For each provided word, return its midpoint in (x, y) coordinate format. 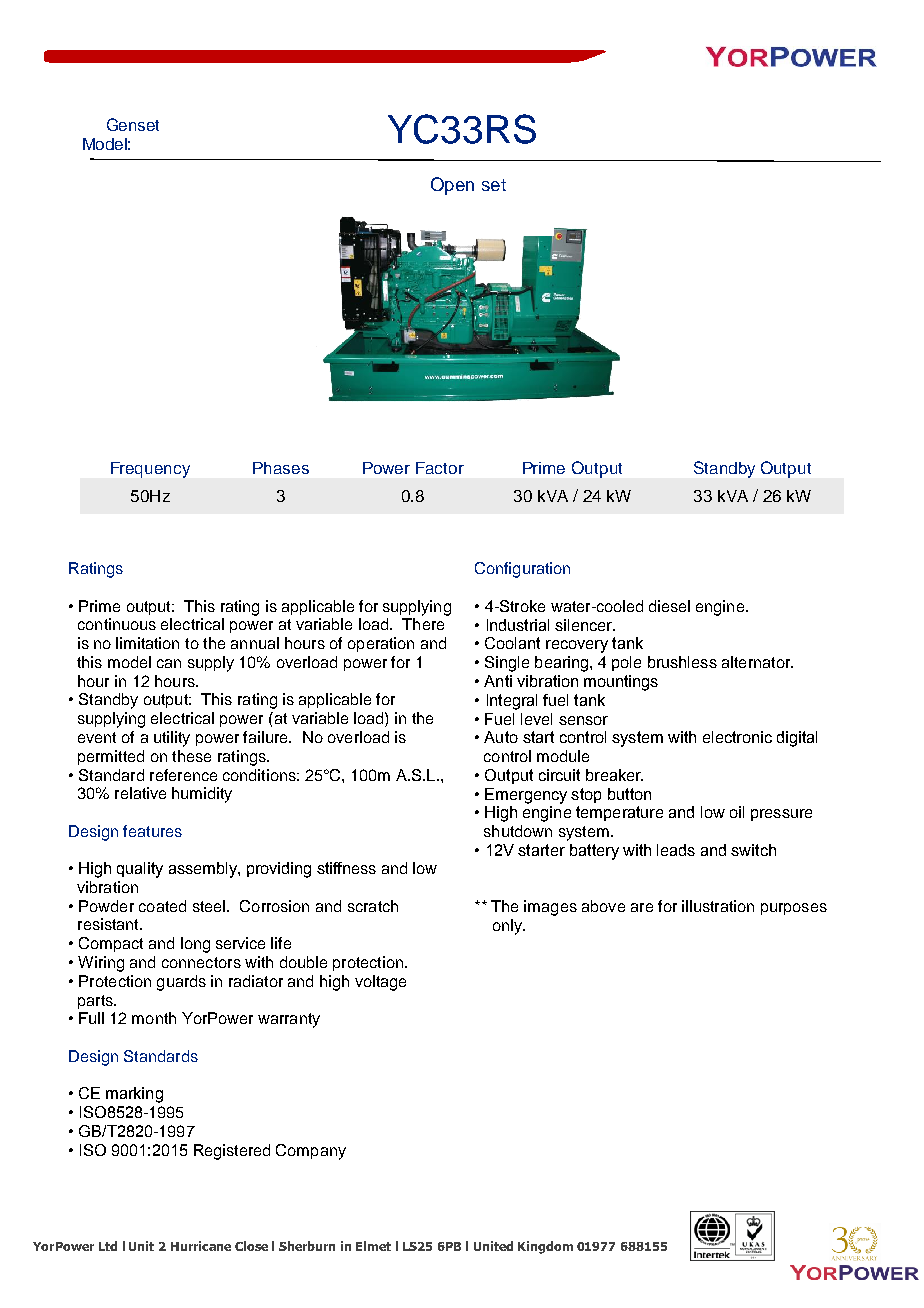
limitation (147, 643)
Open (452, 186)
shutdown (518, 831)
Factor (440, 468)
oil (737, 812)
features (152, 831)
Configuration (522, 570)
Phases (281, 468)
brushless (682, 662)
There (423, 624)
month (154, 1018)
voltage (380, 983)
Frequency (150, 470)
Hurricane (201, 1246)
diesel (669, 606)
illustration (718, 906)
